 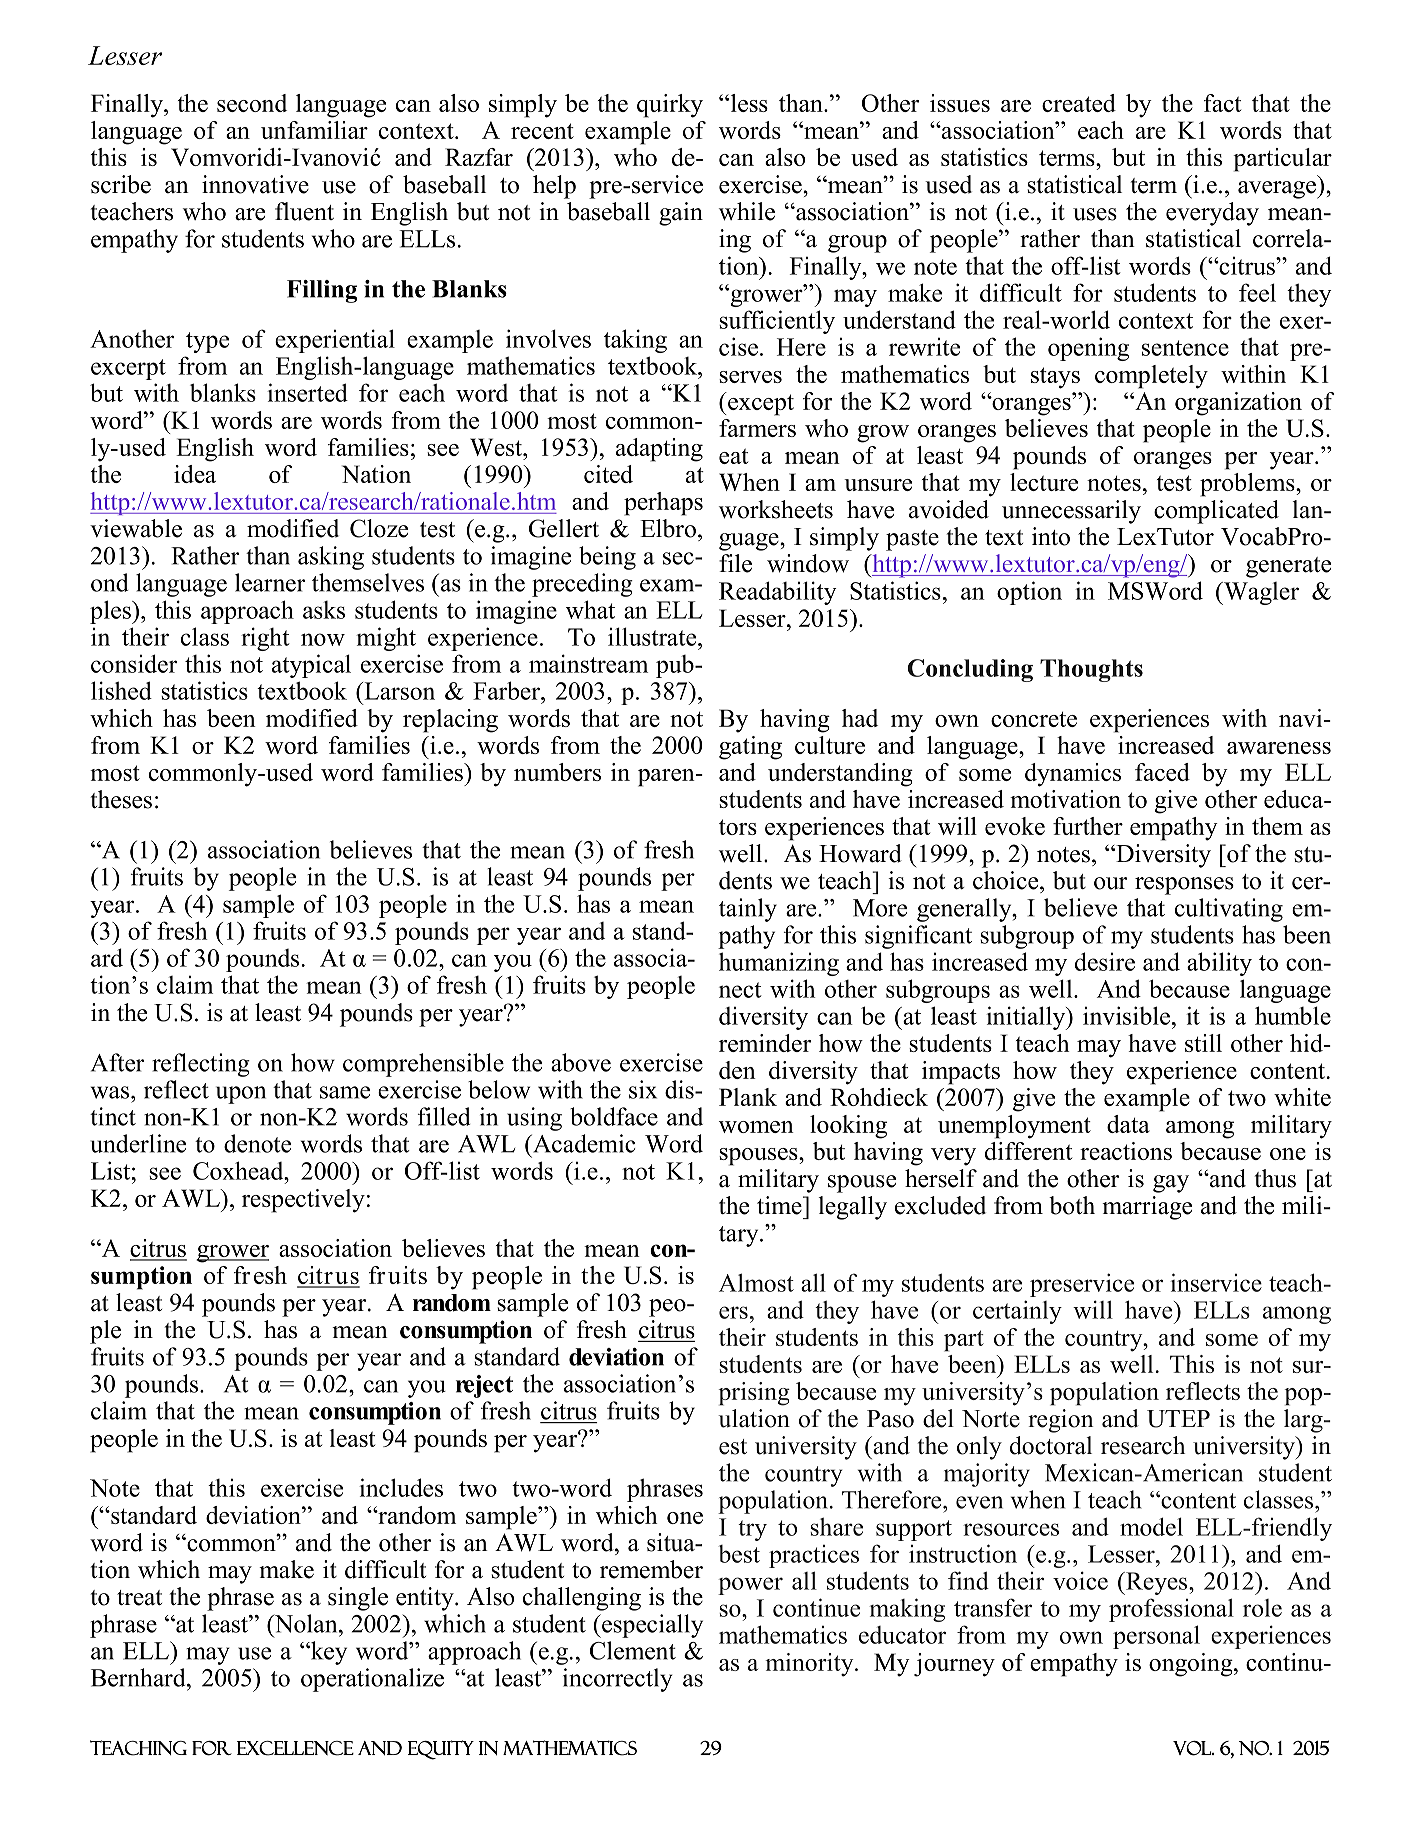 What do you see at coordinates (779, 964) in the screenshot?
I see `humanizing` at bounding box center [779, 964].
